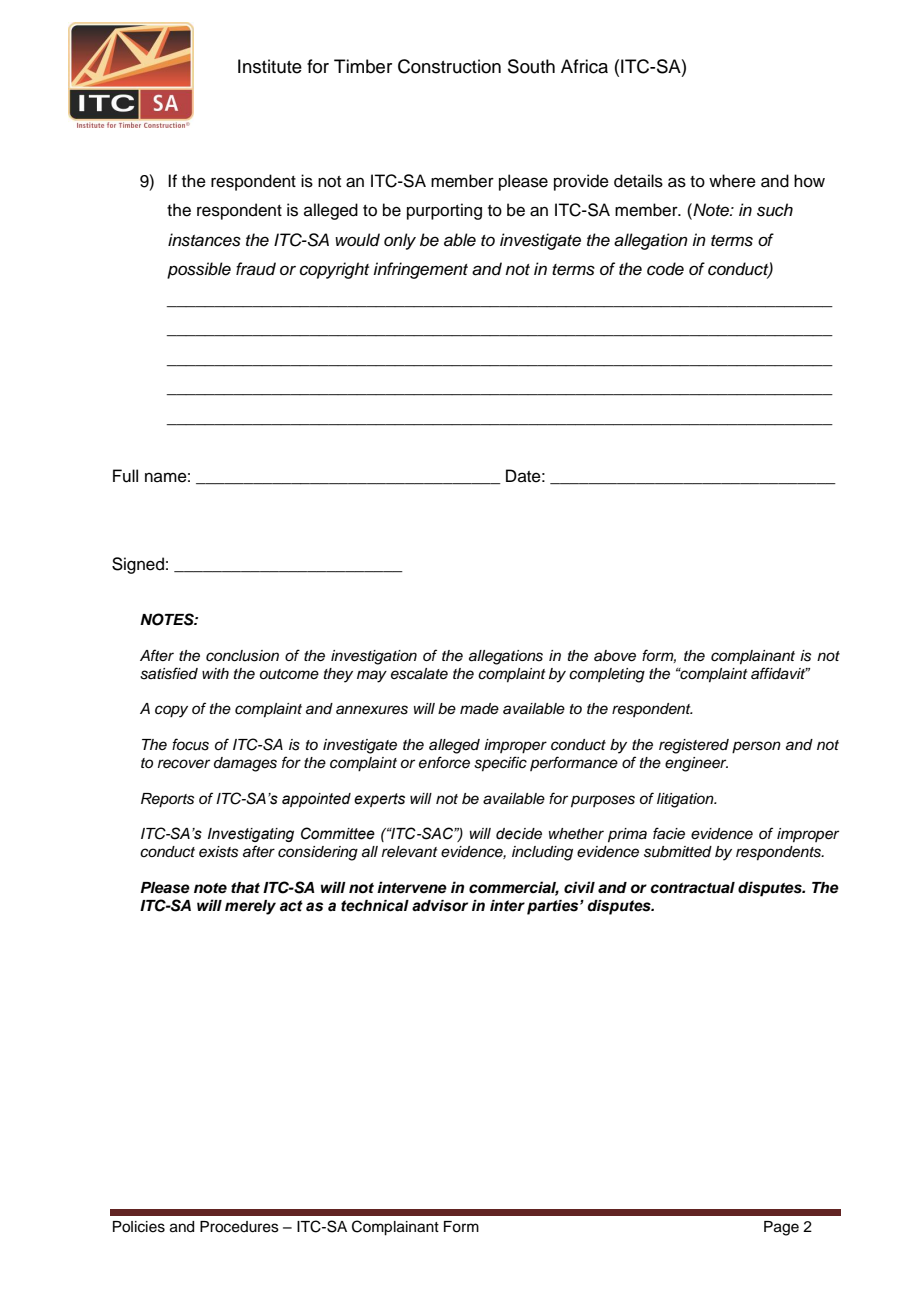 This screenshot has width=924, height=1308. I want to click on Procedures, so click(239, 1227).
